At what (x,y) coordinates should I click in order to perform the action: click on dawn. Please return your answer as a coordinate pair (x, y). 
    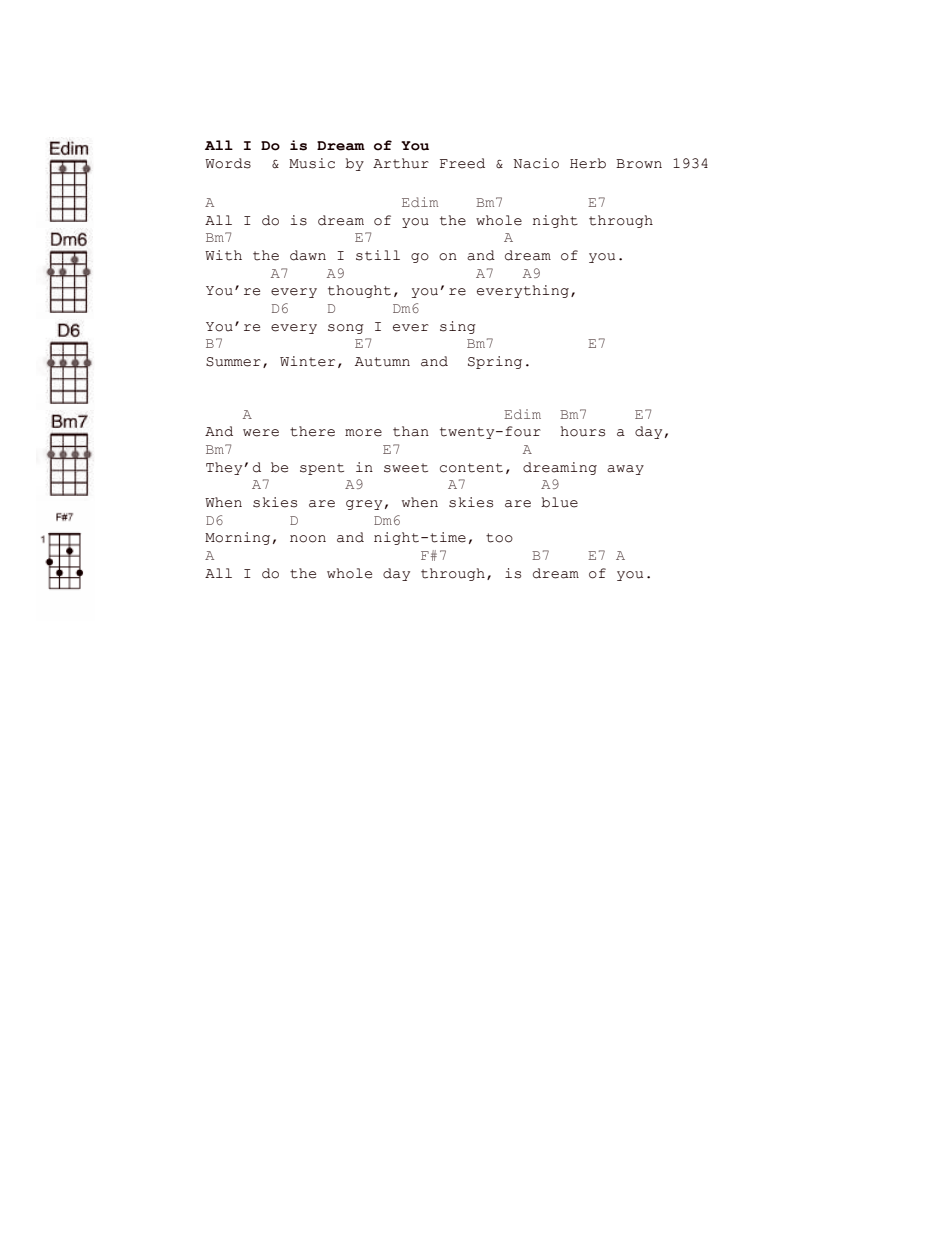
    Looking at the image, I should click on (308, 255).
